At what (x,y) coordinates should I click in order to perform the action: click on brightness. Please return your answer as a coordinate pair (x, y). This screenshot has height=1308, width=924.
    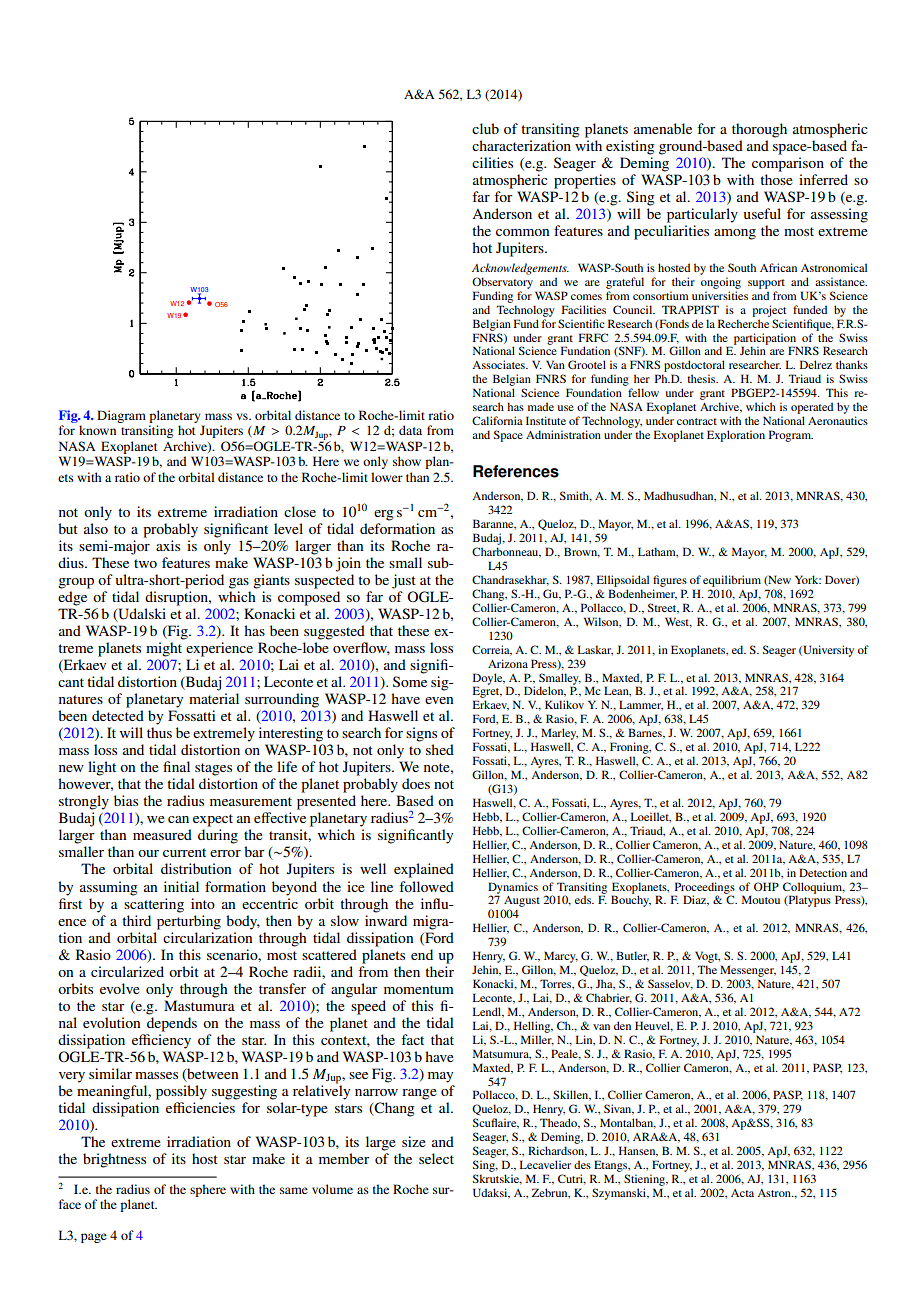
    Looking at the image, I should click on (114, 1160).
